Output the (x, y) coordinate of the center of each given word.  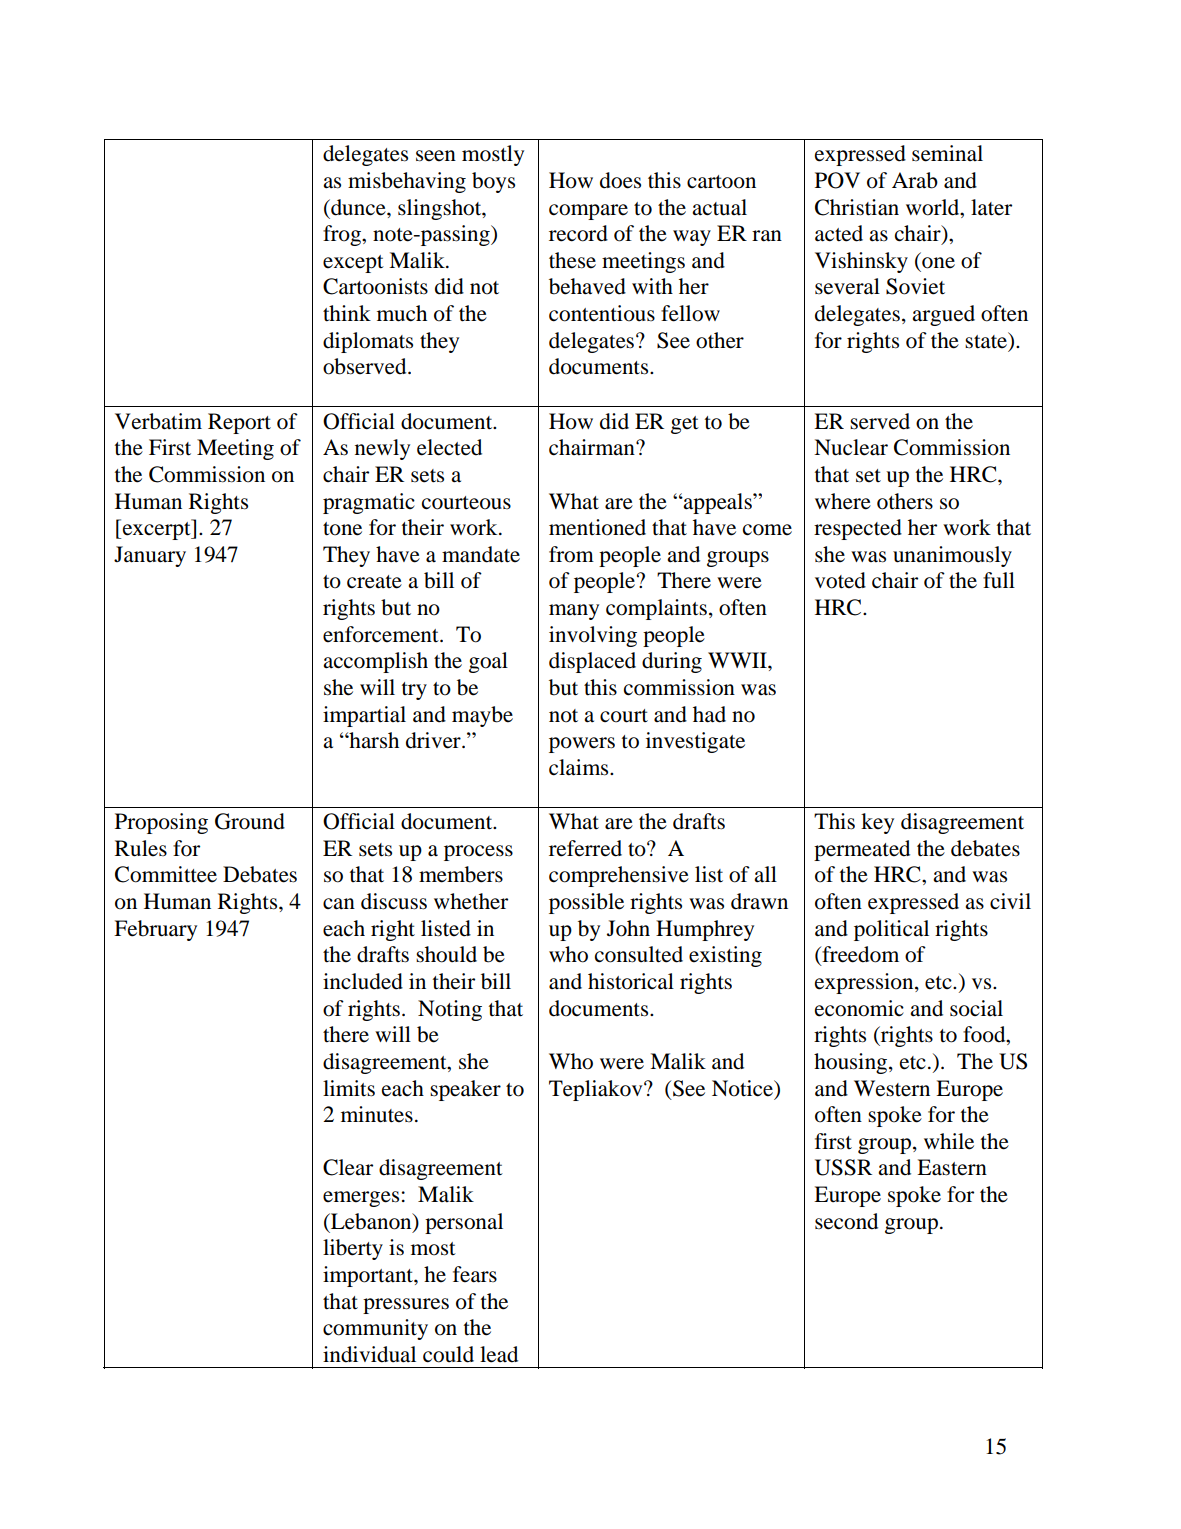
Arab (915, 180)
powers (582, 745)
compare (588, 212)
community (375, 1329)
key (877, 823)
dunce (358, 207)
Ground (250, 821)
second (846, 1221)
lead (499, 1354)
